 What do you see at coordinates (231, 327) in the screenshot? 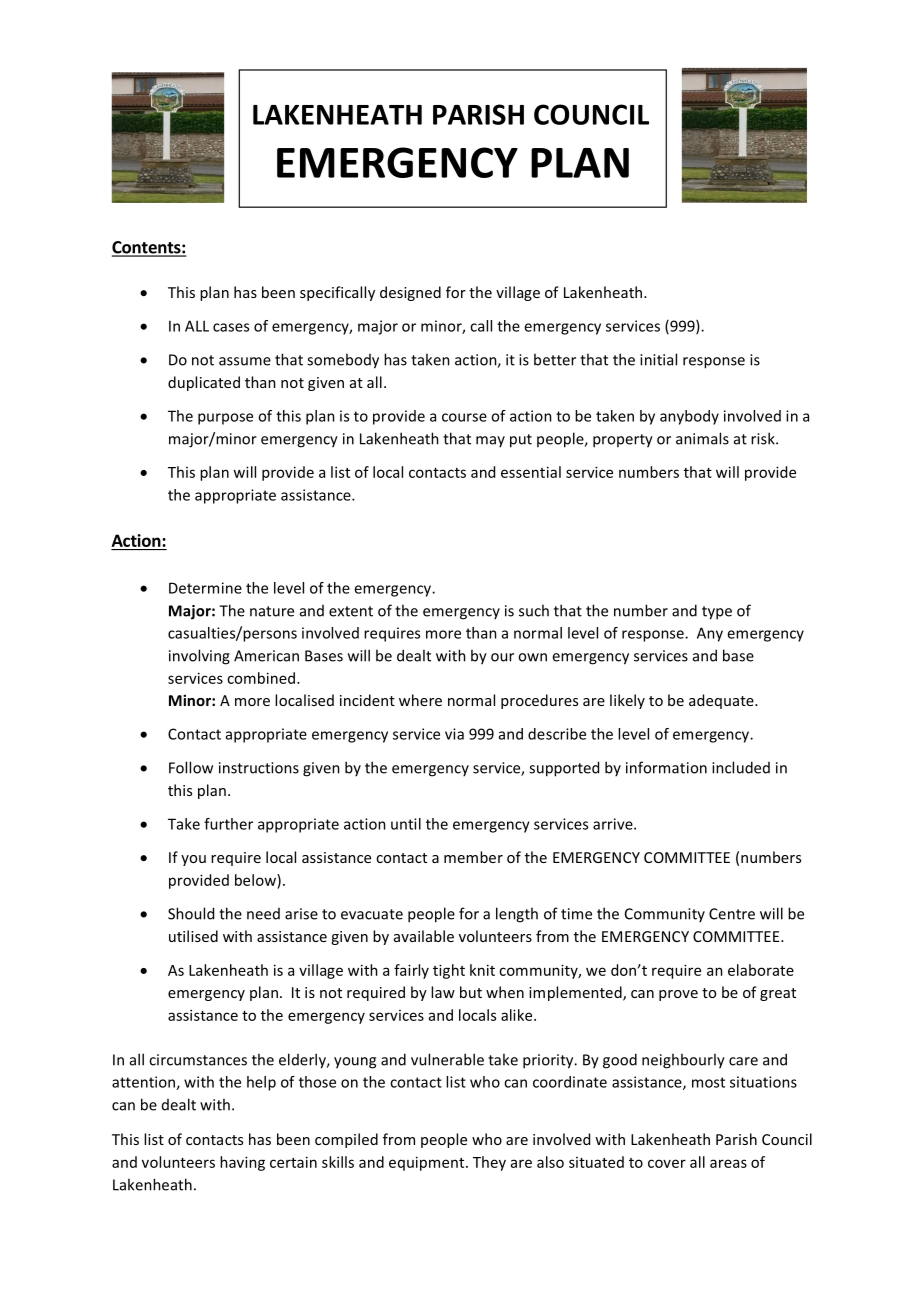
I see `cases` at bounding box center [231, 327].
